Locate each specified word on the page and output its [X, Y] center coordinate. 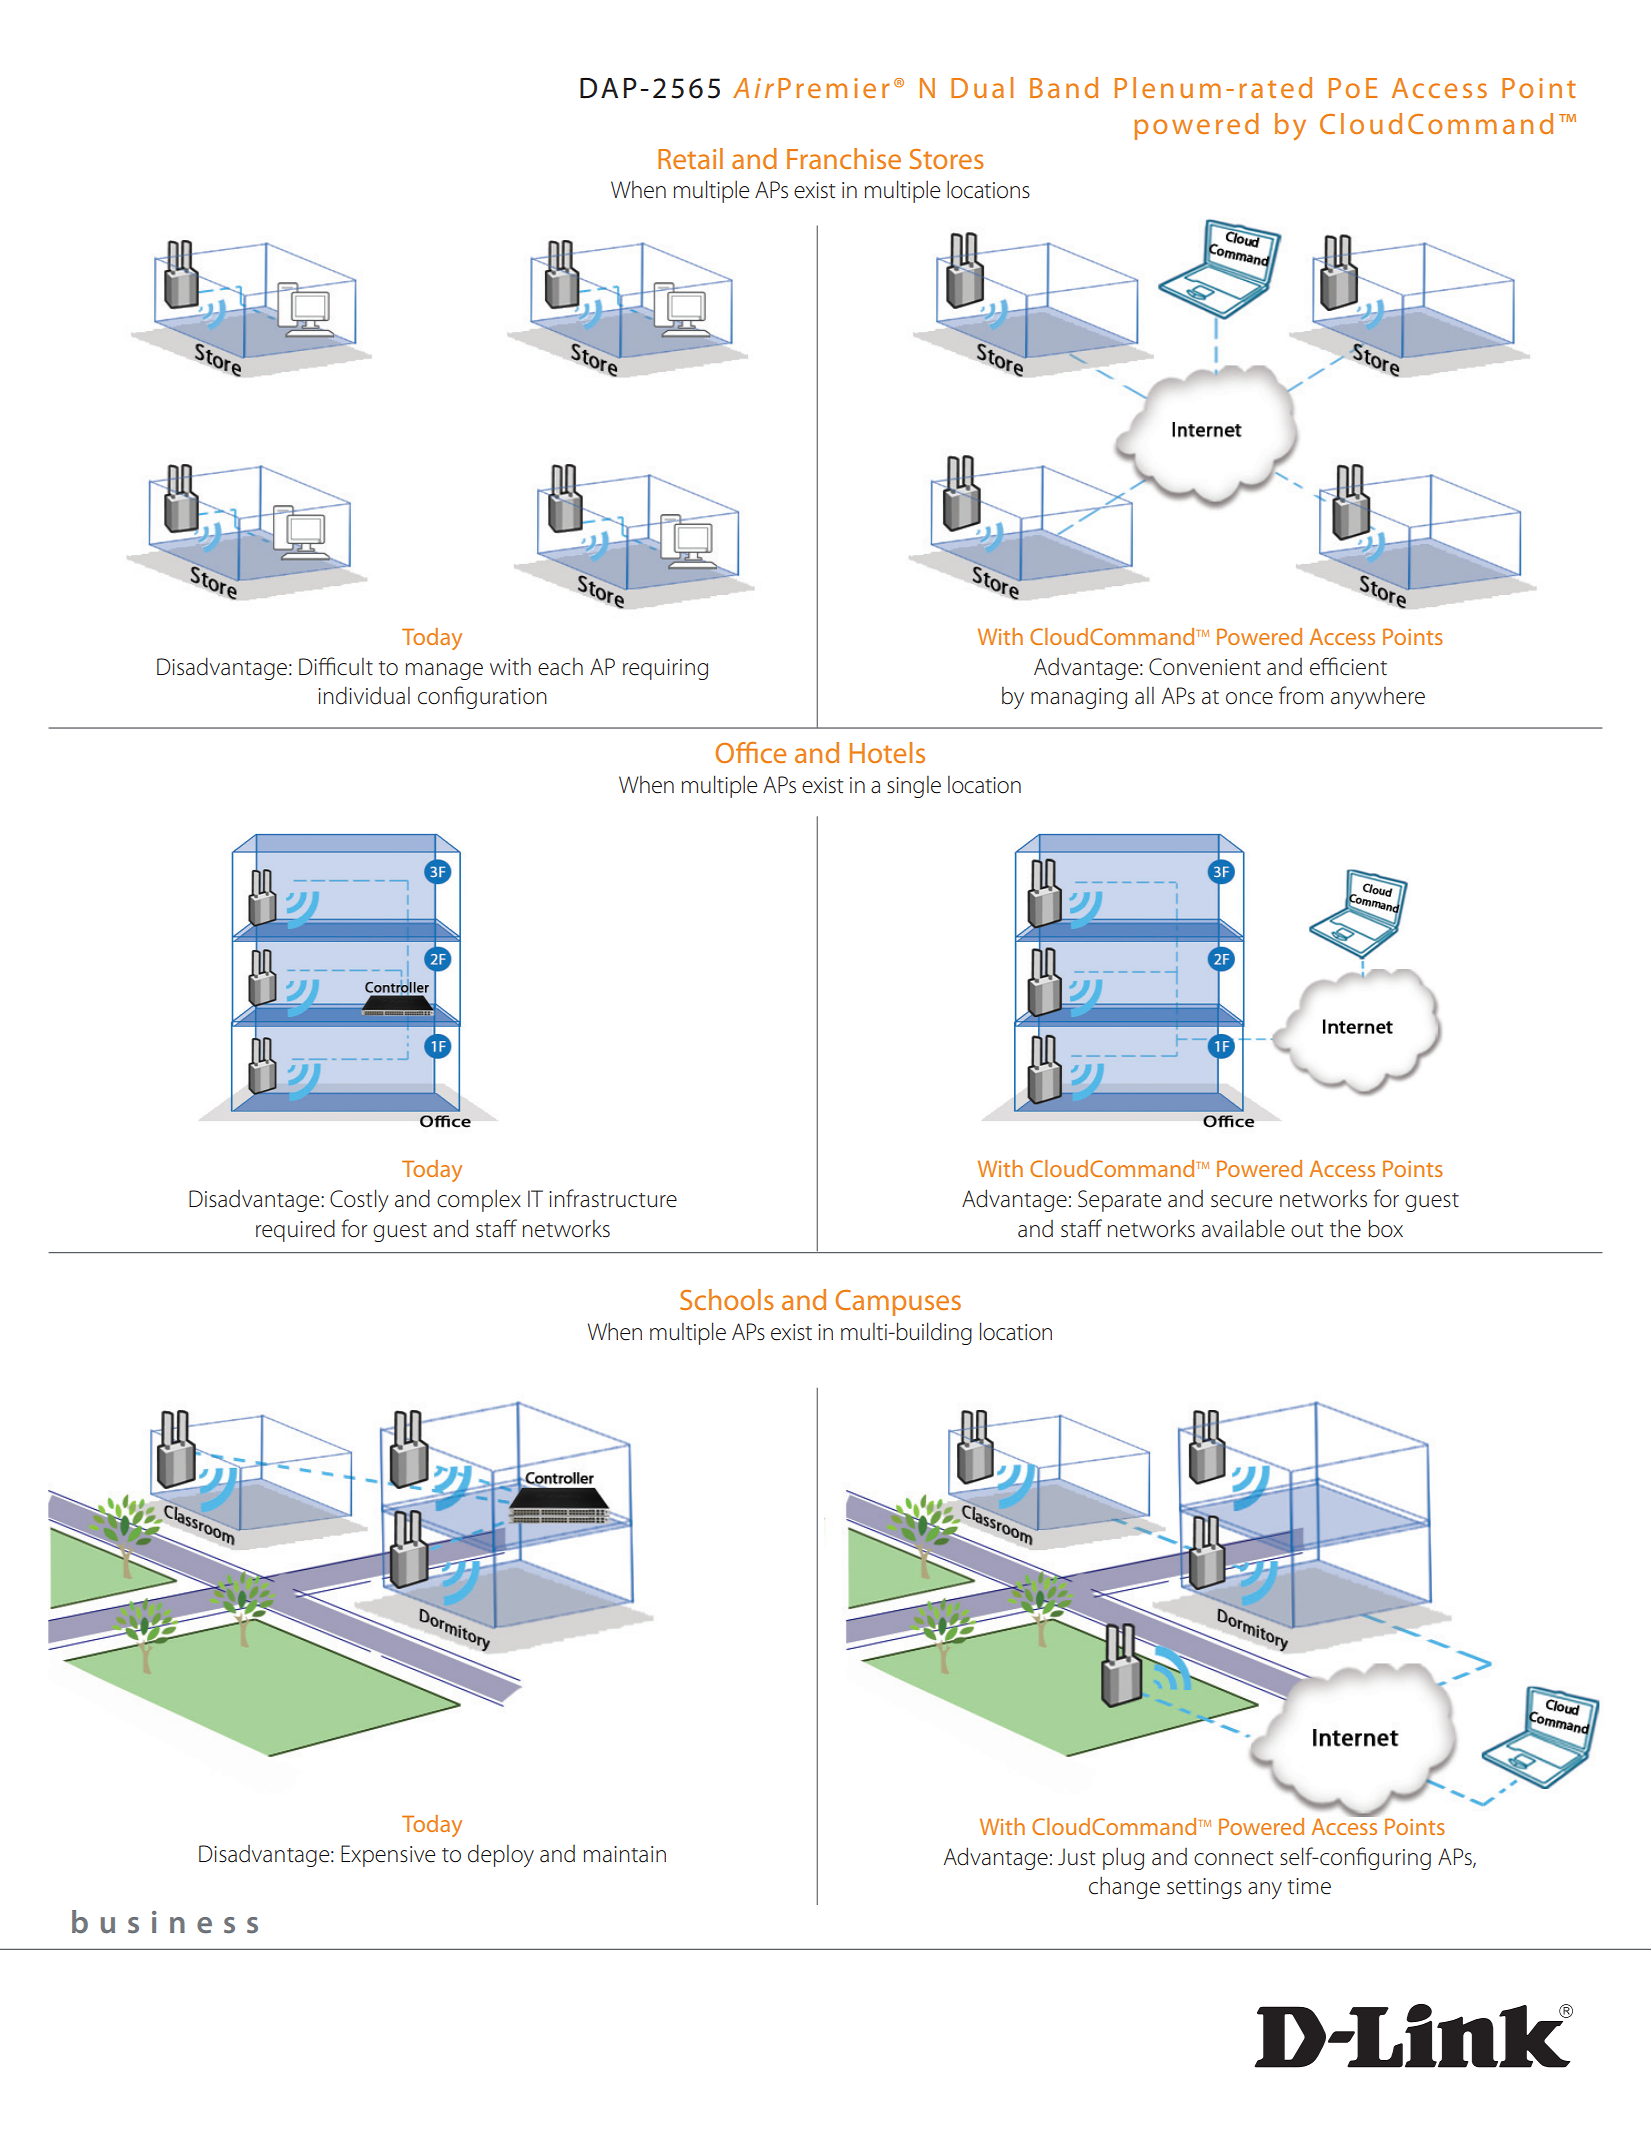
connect [1233, 1858]
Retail [690, 158]
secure [1241, 1201]
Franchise [844, 158]
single [914, 787]
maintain [625, 1854]
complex [479, 1200]
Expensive [388, 1856]
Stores [946, 159]
